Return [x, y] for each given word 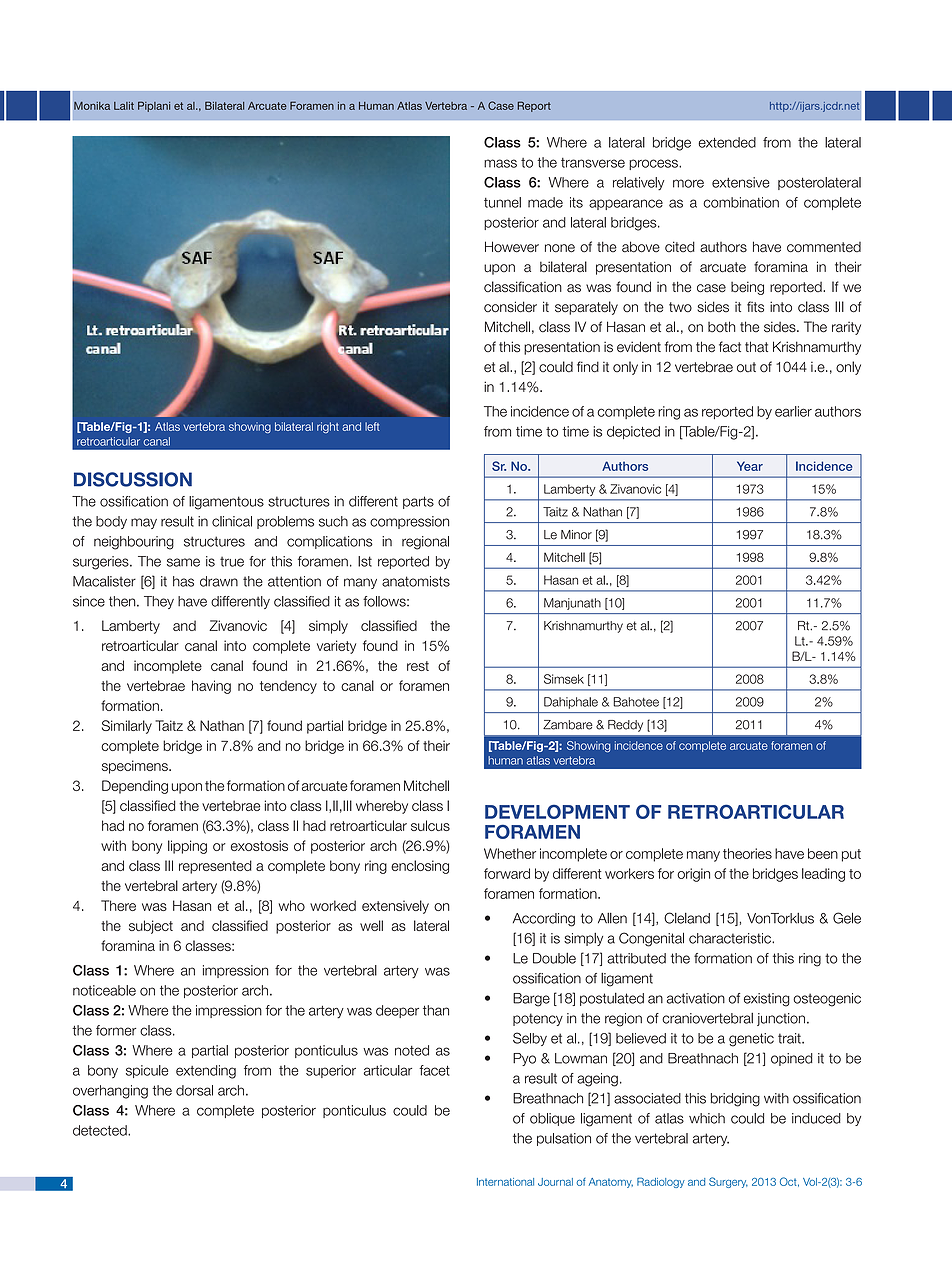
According [544, 920]
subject [151, 927]
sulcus [430, 825]
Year [750, 466]
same [183, 562]
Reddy [625, 726]
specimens [136, 767]
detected [101, 1130]
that [756, 347]
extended [727, 142]
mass [500, 163]
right [328, 427]
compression [409, 522]
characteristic [731, 938]
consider [510, 307]
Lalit [124, 106]
